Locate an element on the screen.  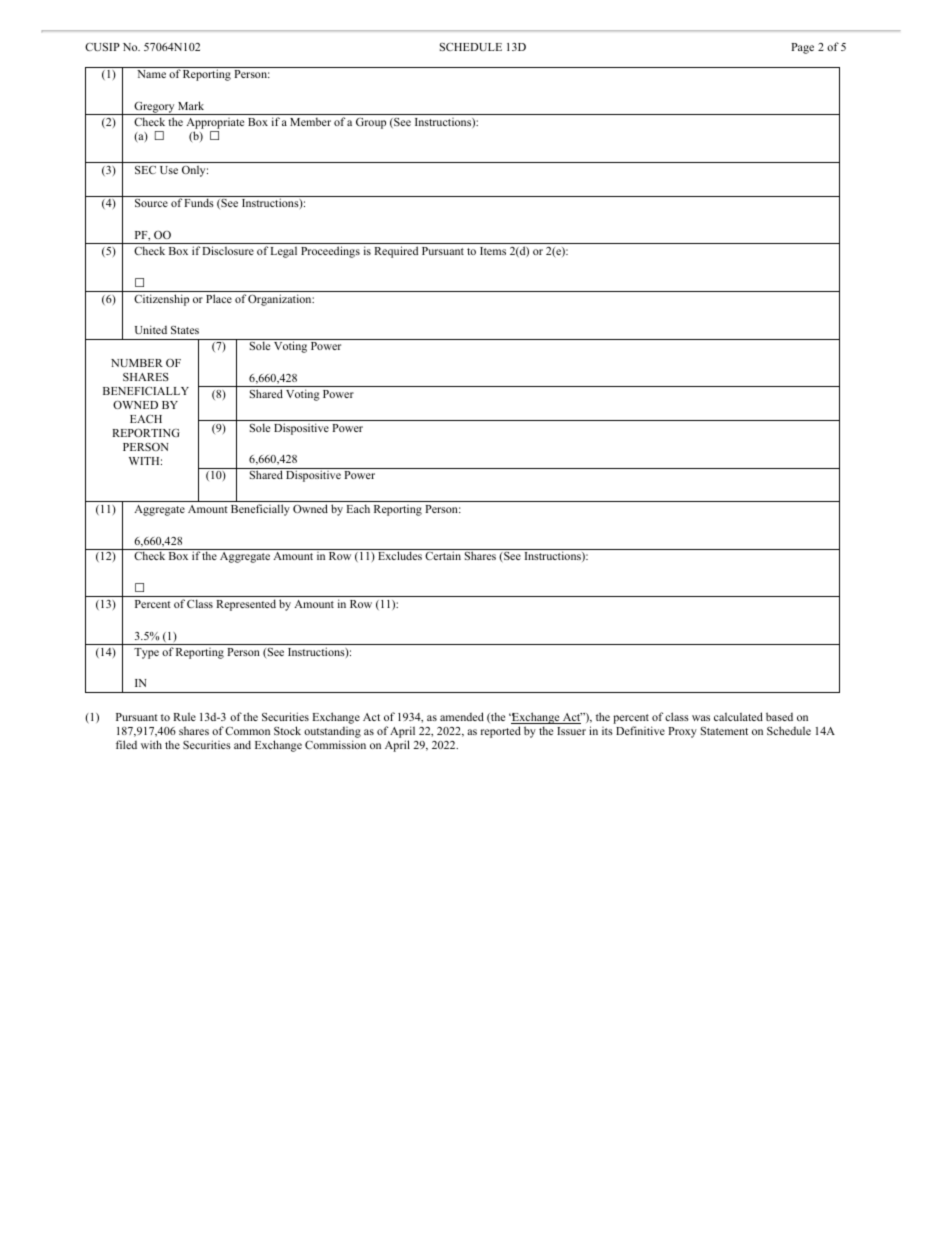
Certain is located at coordinates (443, 555).
